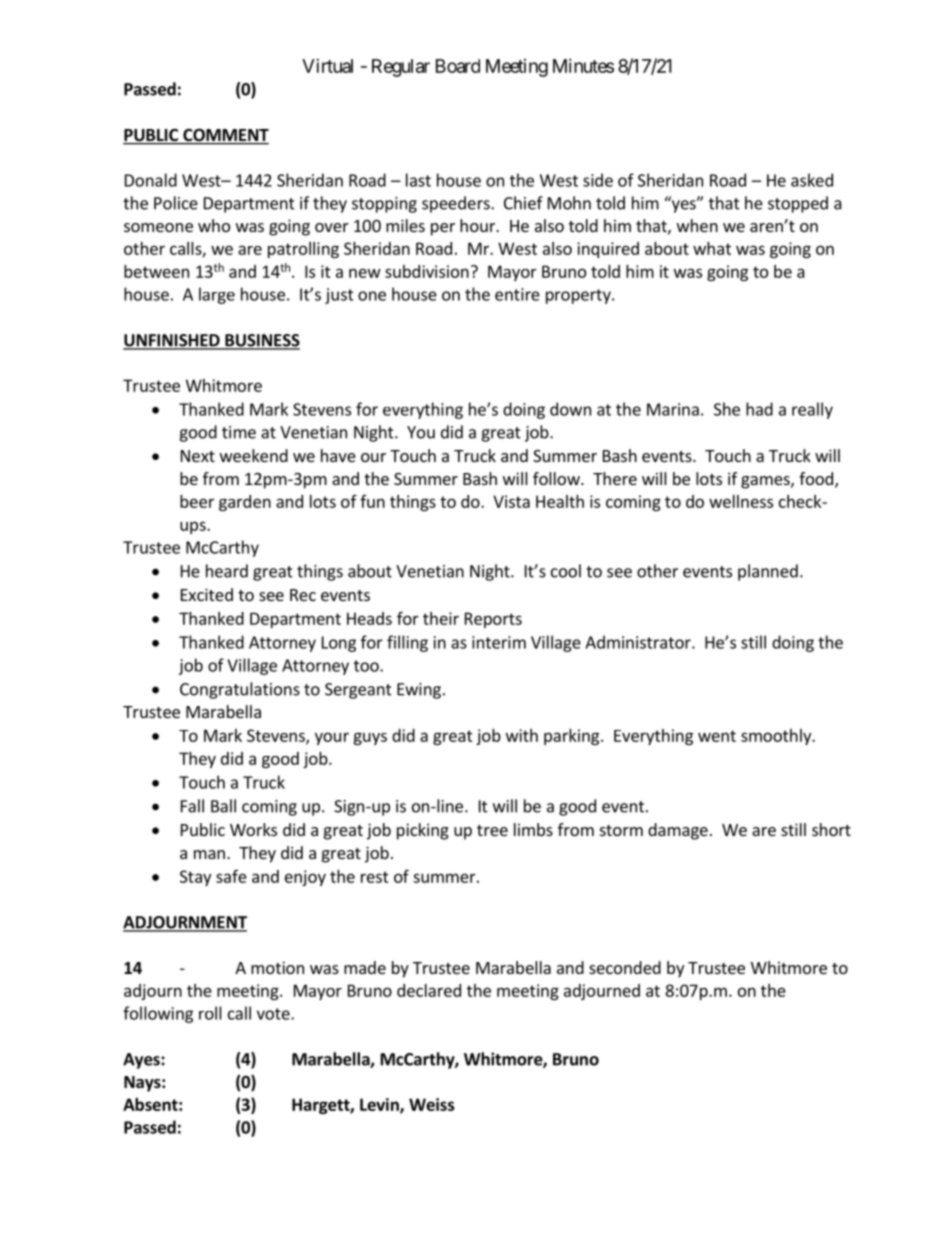 The height and width of the screenshot is (1233, 952). What do you see at coordinates (432, 1104) in the screenshot?
I see `Weiss` at bounding box center [432, 1104].
